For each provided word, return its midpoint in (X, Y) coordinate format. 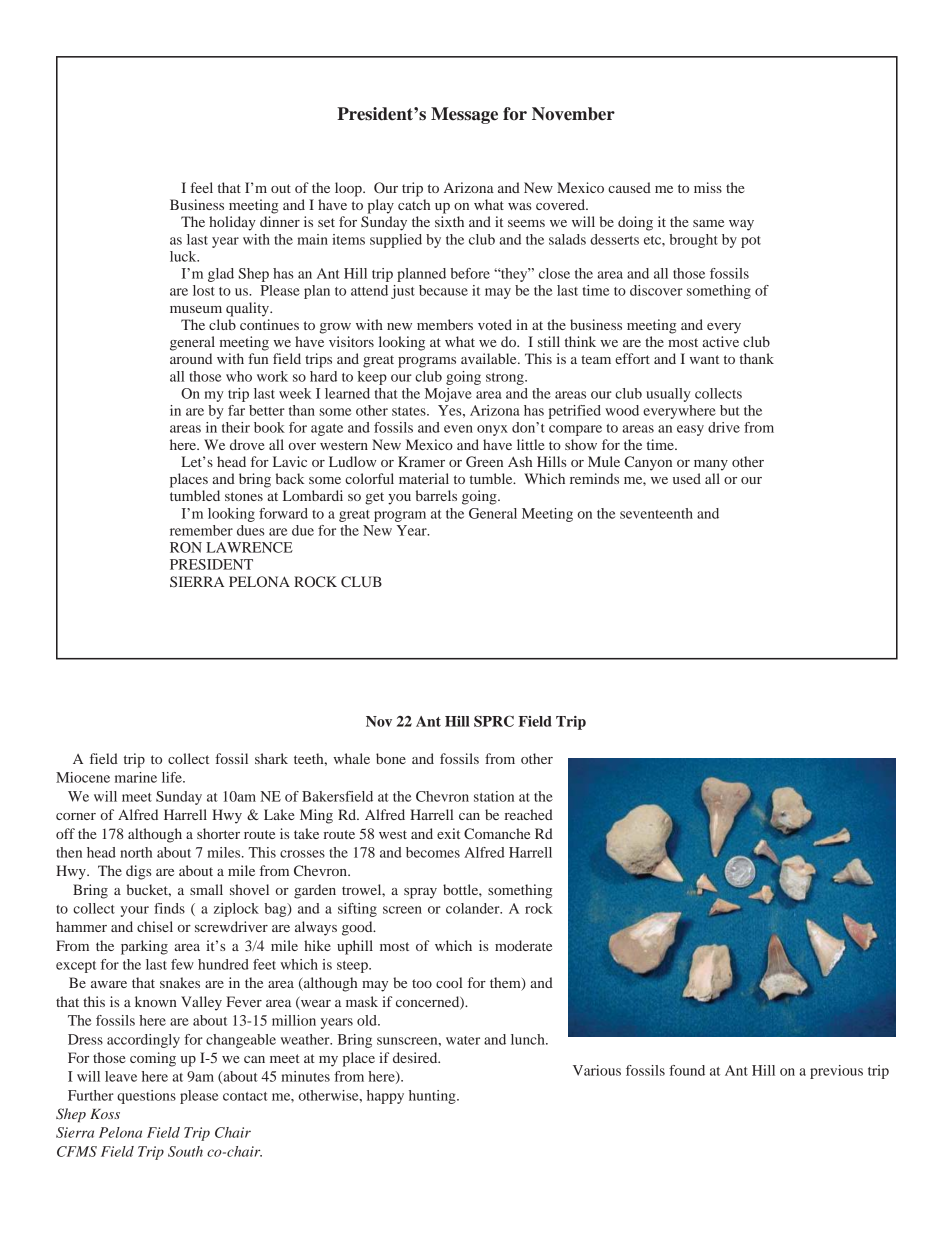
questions (146, 1097)
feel (201, 187)
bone (391, 758)
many (711, 465)
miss (708, 187)
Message (464, 115)
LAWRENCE (249, 547)
